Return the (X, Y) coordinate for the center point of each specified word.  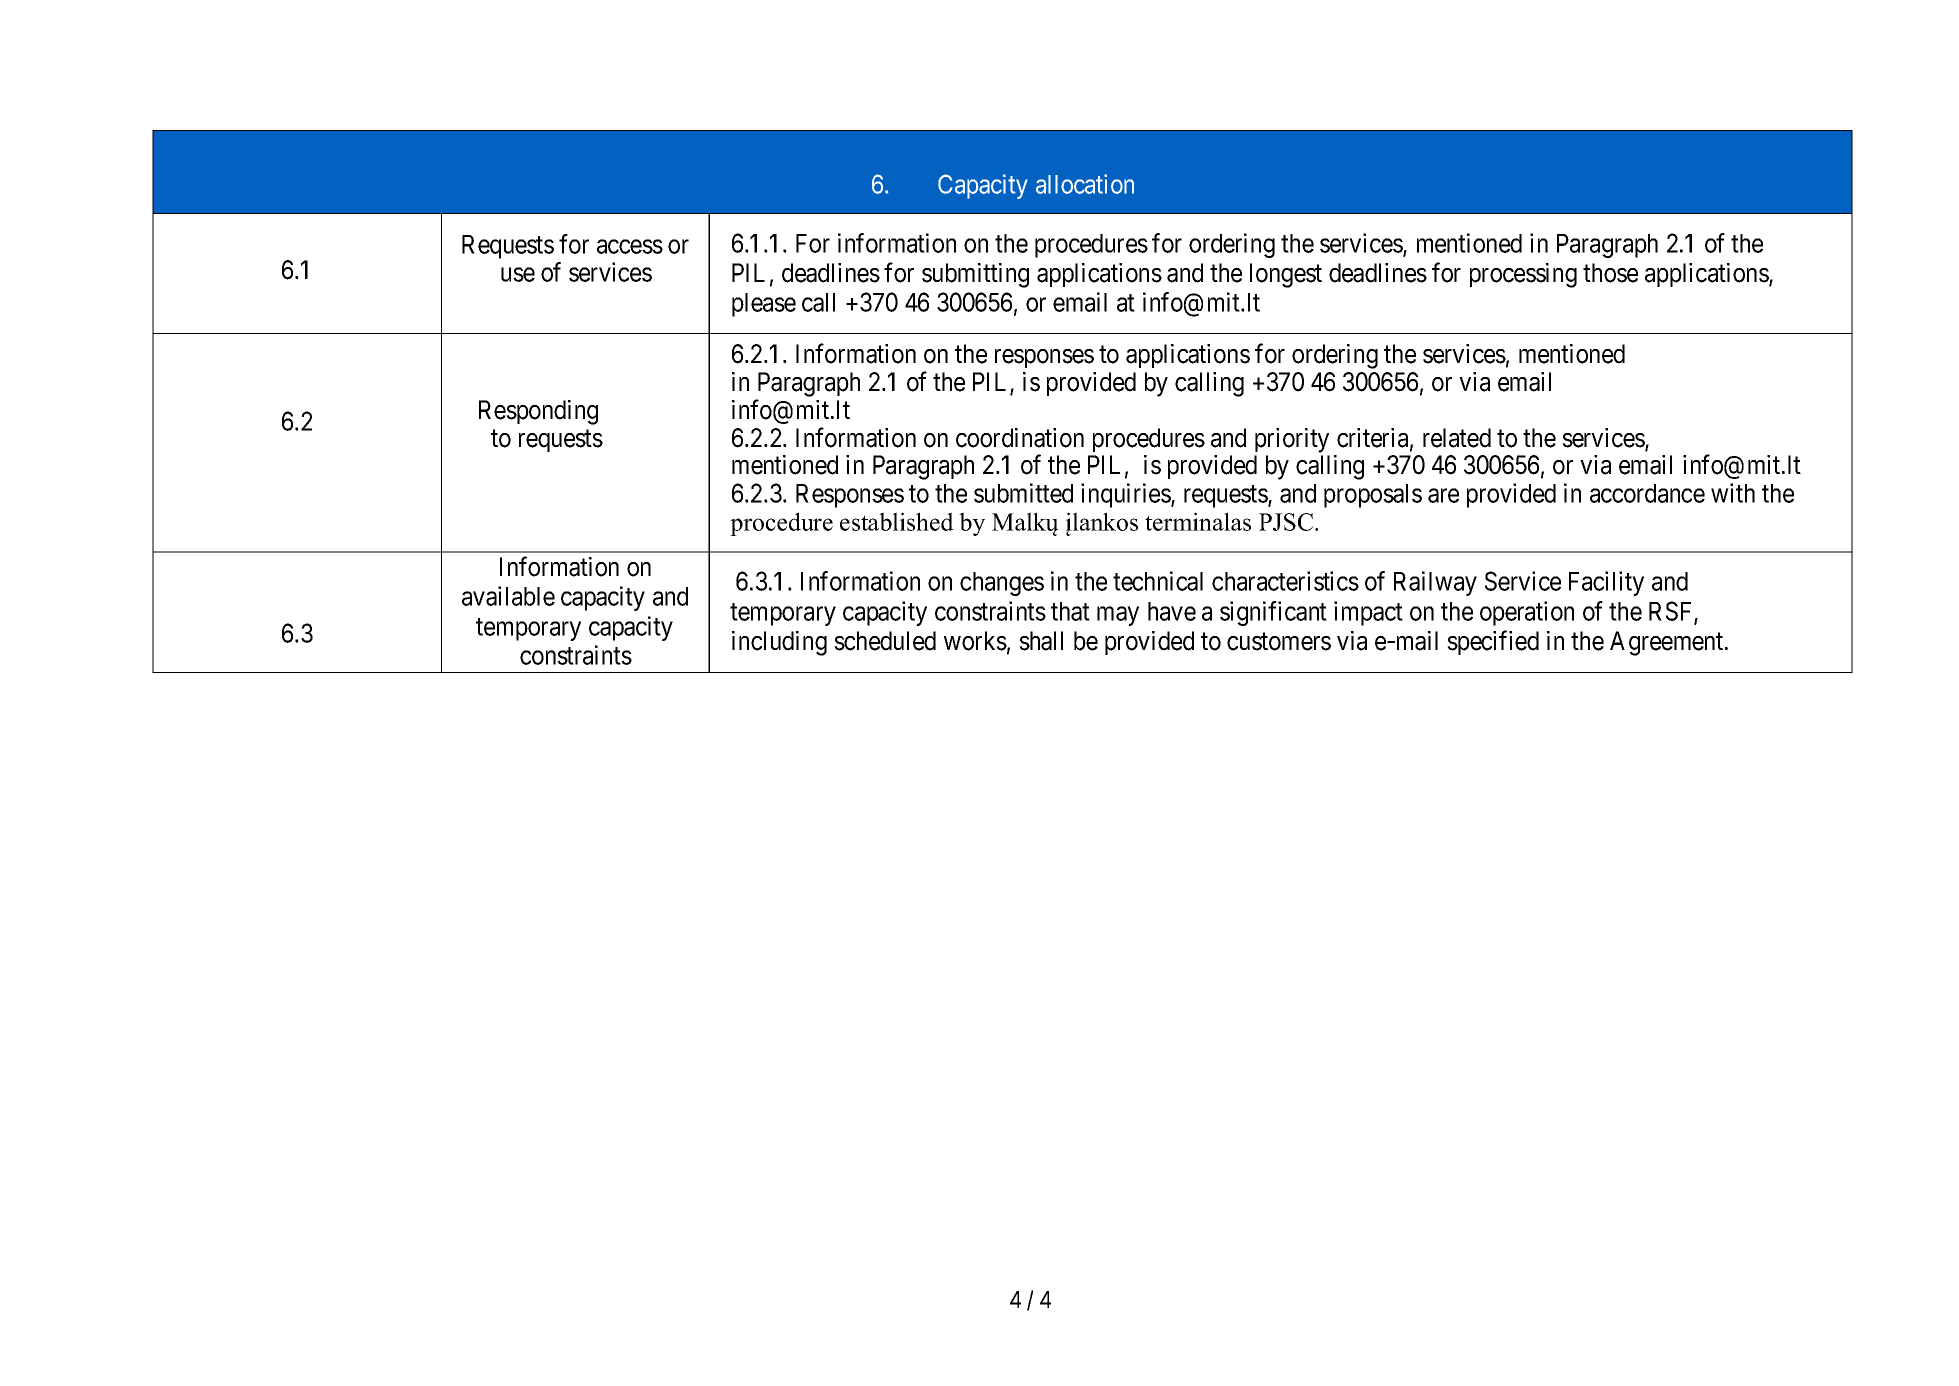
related (1457, 438)
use (518, 274)
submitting (975, 275)
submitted (1023, 493)
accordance (1647, 493)
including (779, 643)
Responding (538, 412)
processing (1523, 275)
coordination (1020, 438)
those (1610, 273)
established (897, 521)
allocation (1085, 184)
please (764, 305)
